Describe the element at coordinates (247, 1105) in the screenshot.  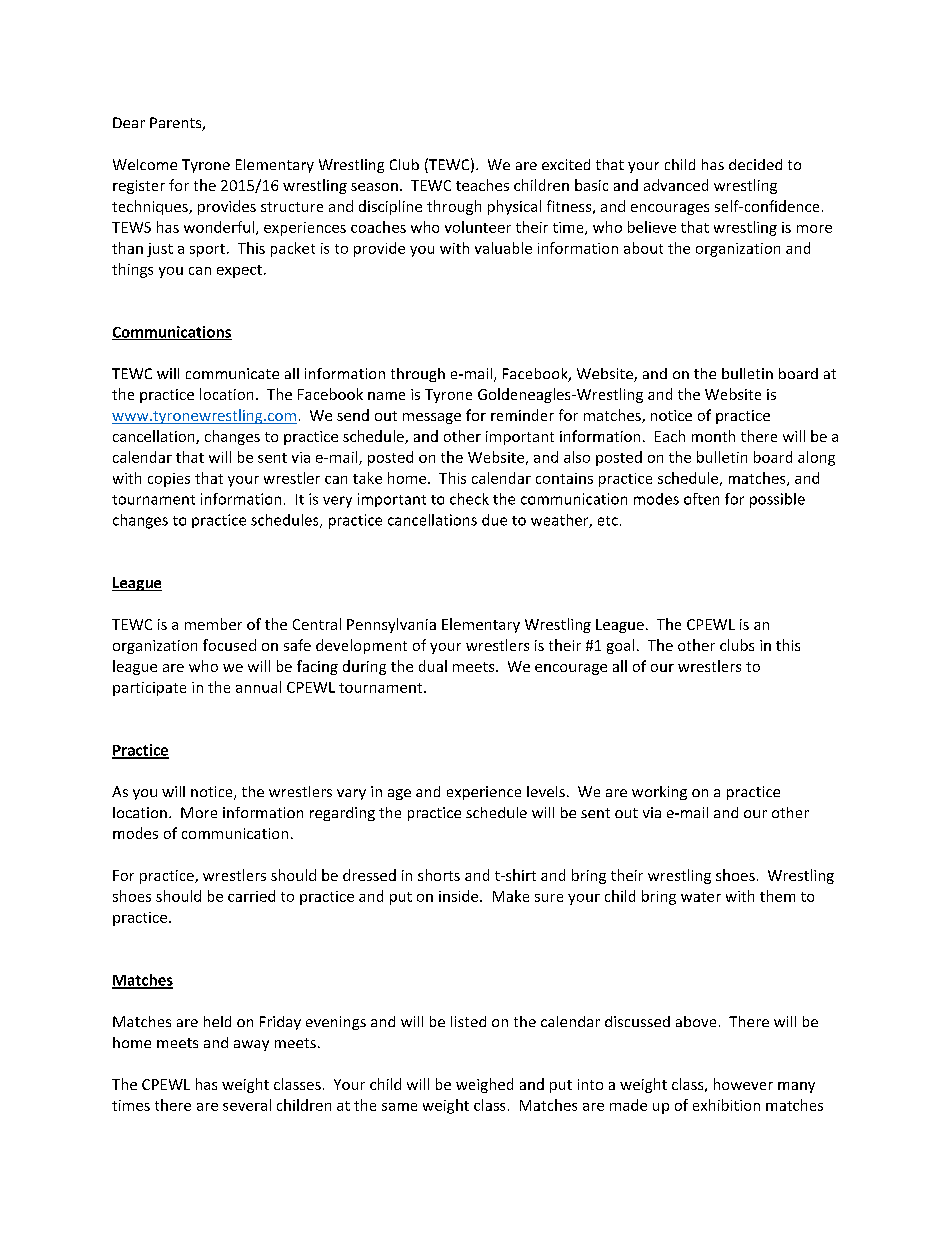
I see `several` at that location.
